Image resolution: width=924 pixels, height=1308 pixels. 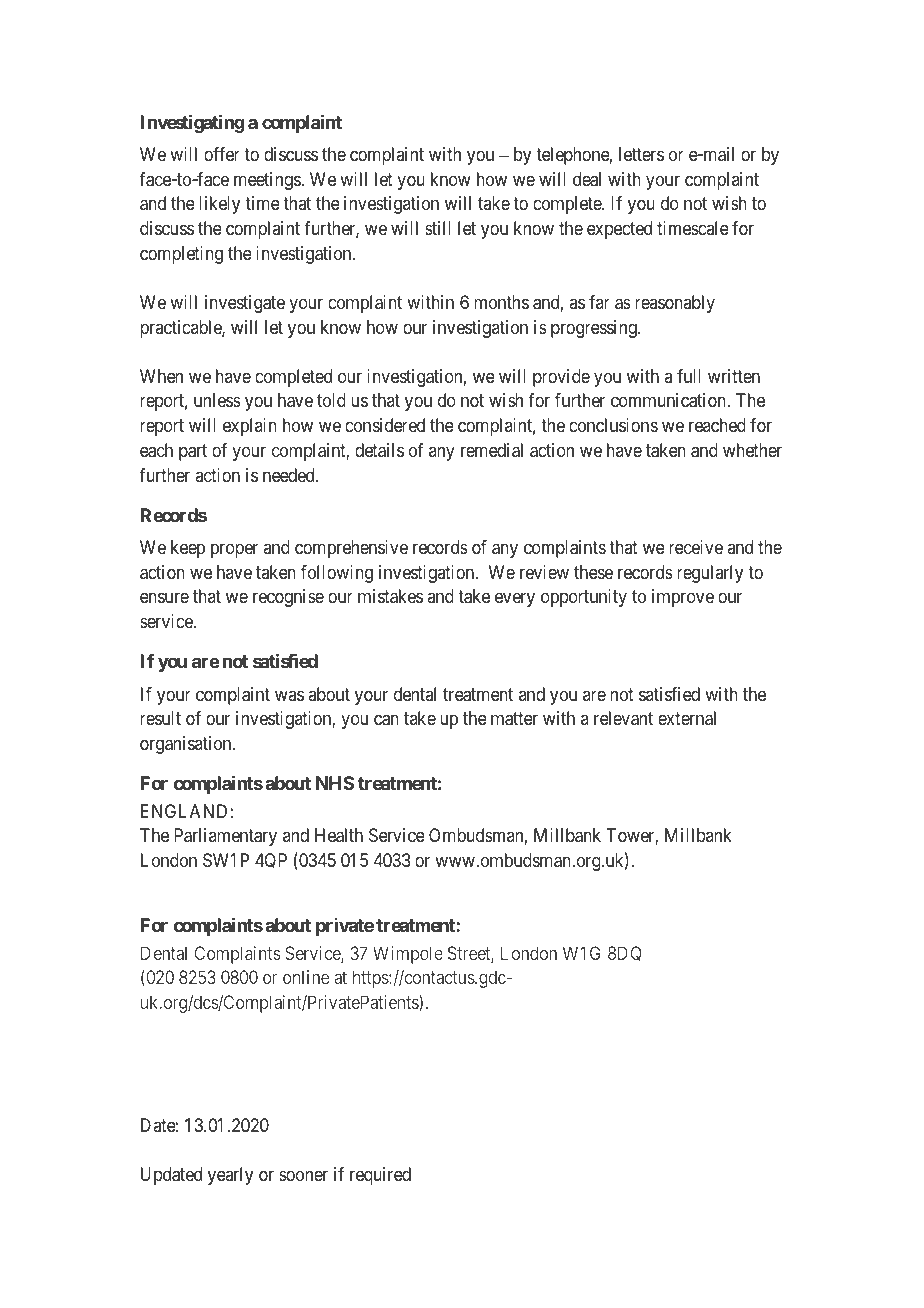 I want to click on letters, so click(x=641, y=154).
